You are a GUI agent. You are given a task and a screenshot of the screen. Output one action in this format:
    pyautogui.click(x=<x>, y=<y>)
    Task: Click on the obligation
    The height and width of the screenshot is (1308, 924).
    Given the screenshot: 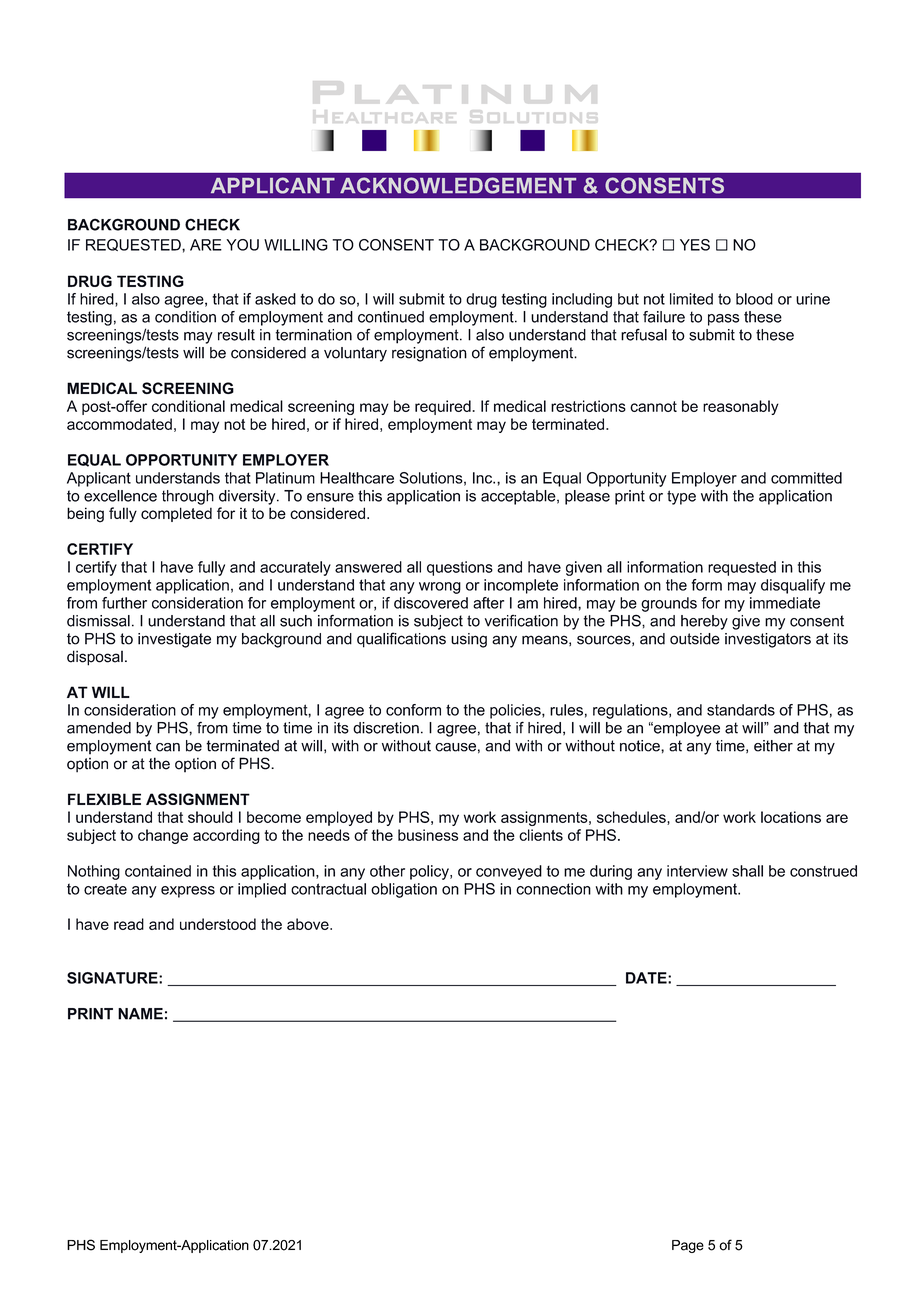 What is the action you would take?
    pyautogui.click(x=404, y=890)
